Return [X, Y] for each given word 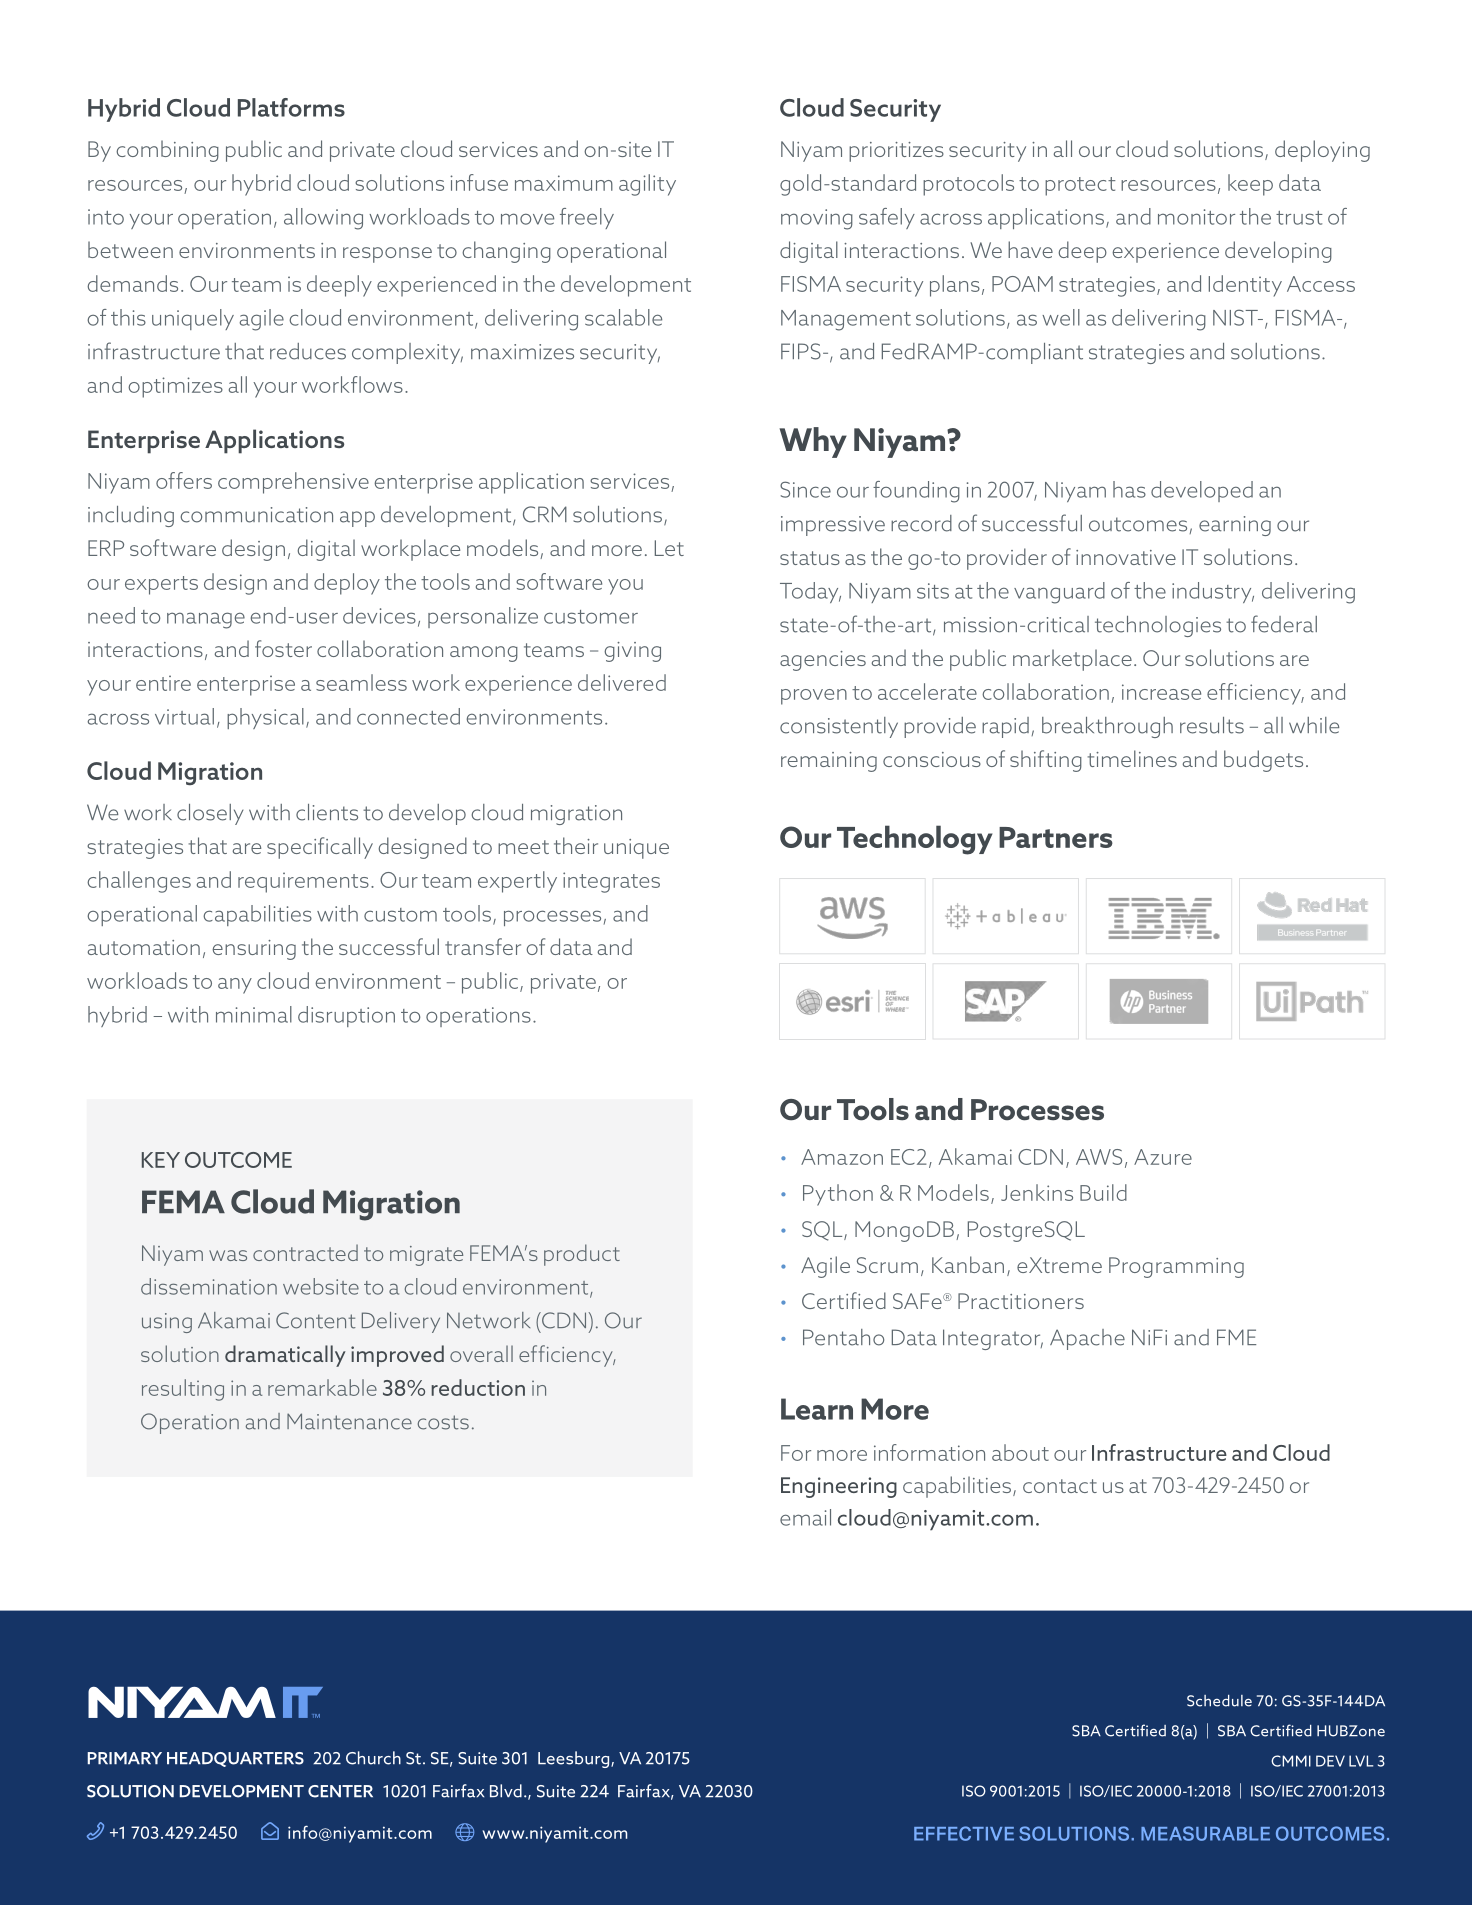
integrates [611, 882]
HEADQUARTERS [235, 1759]
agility [647, 185]
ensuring [254, 950]
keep [1250, 185]
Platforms [291, 107]
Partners [1056, 837]
